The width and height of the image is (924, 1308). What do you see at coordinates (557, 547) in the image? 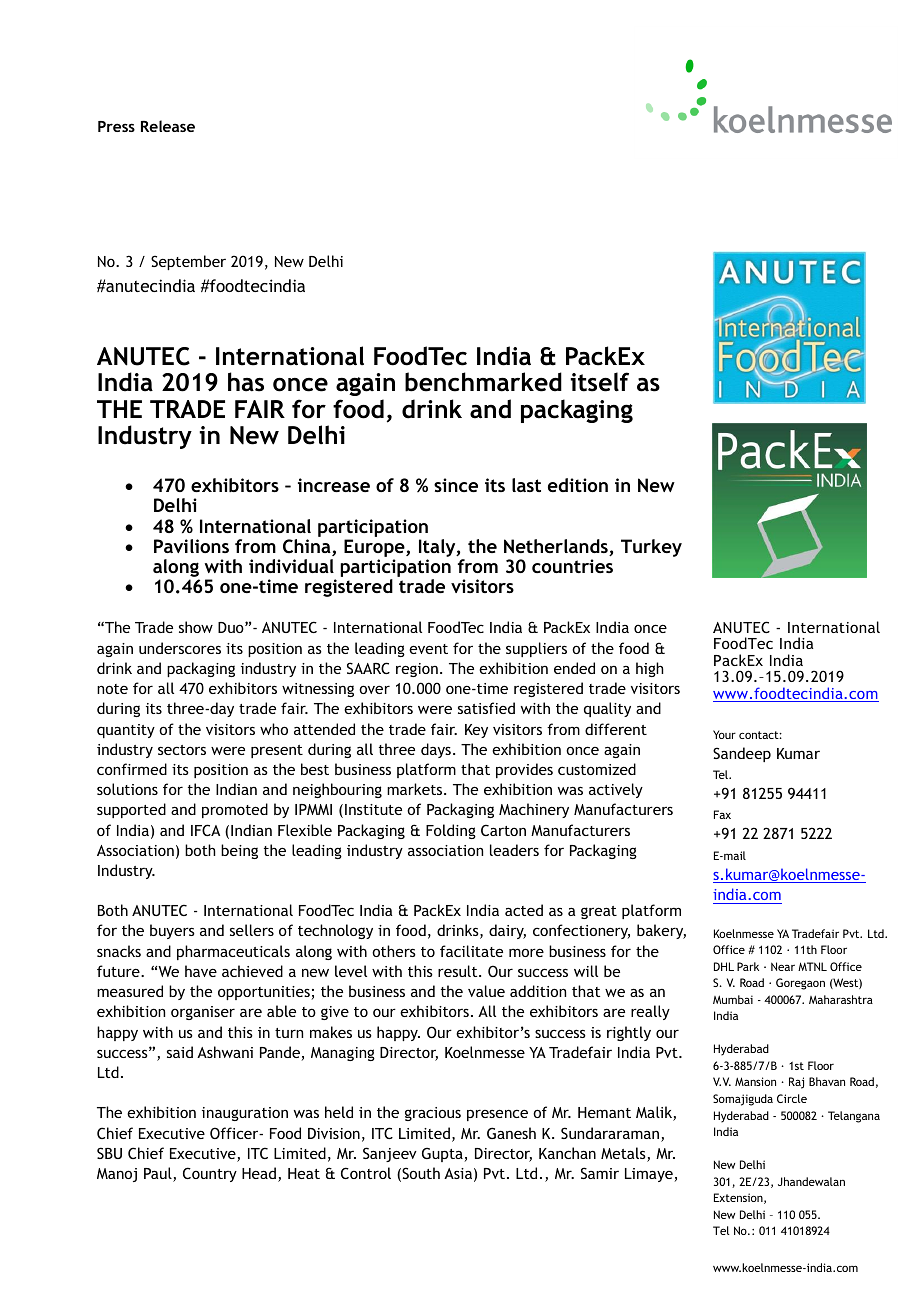
I see `Netherlands` at bounding box center [557, 547].
